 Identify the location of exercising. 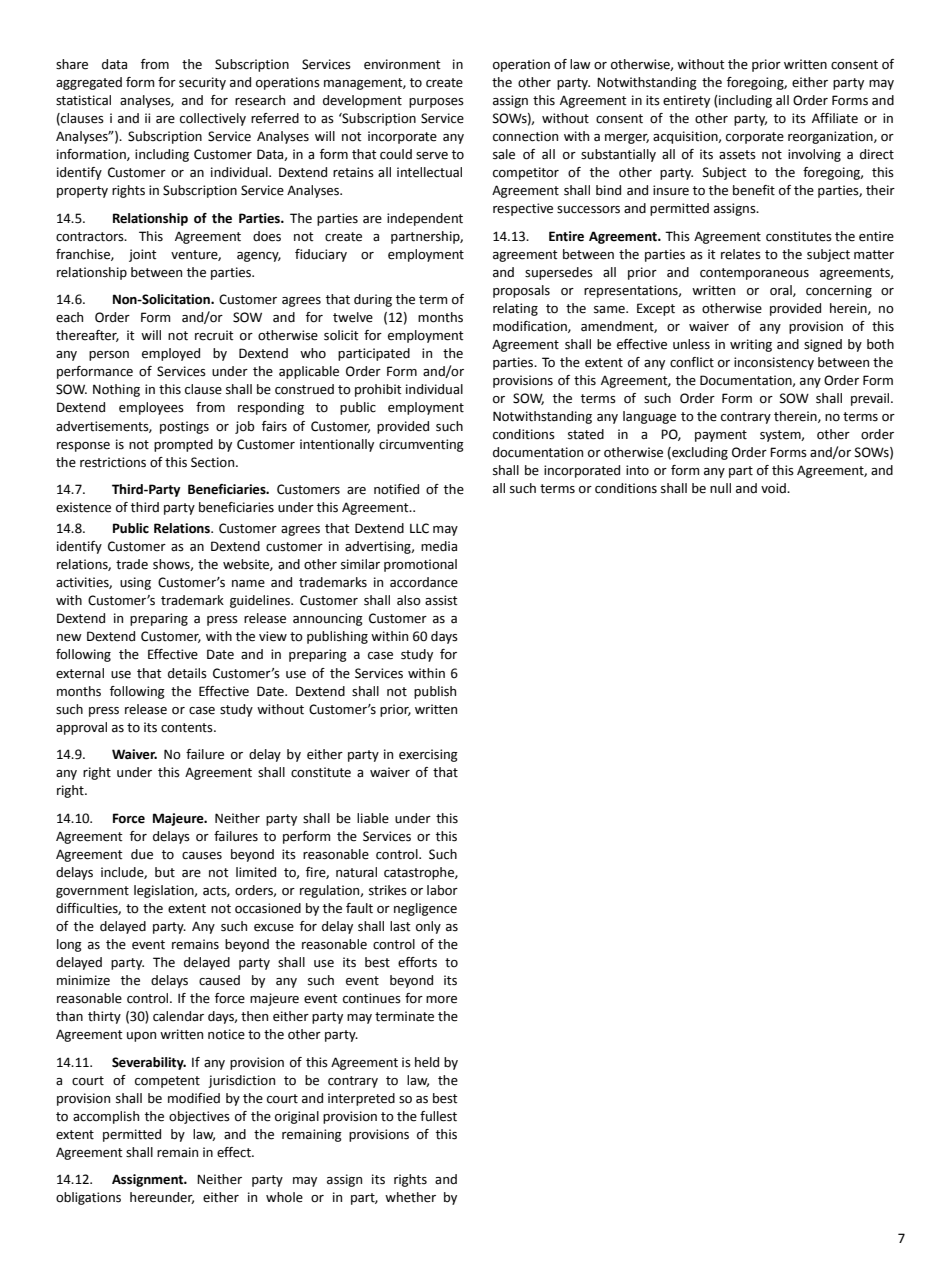
(428, 755).
